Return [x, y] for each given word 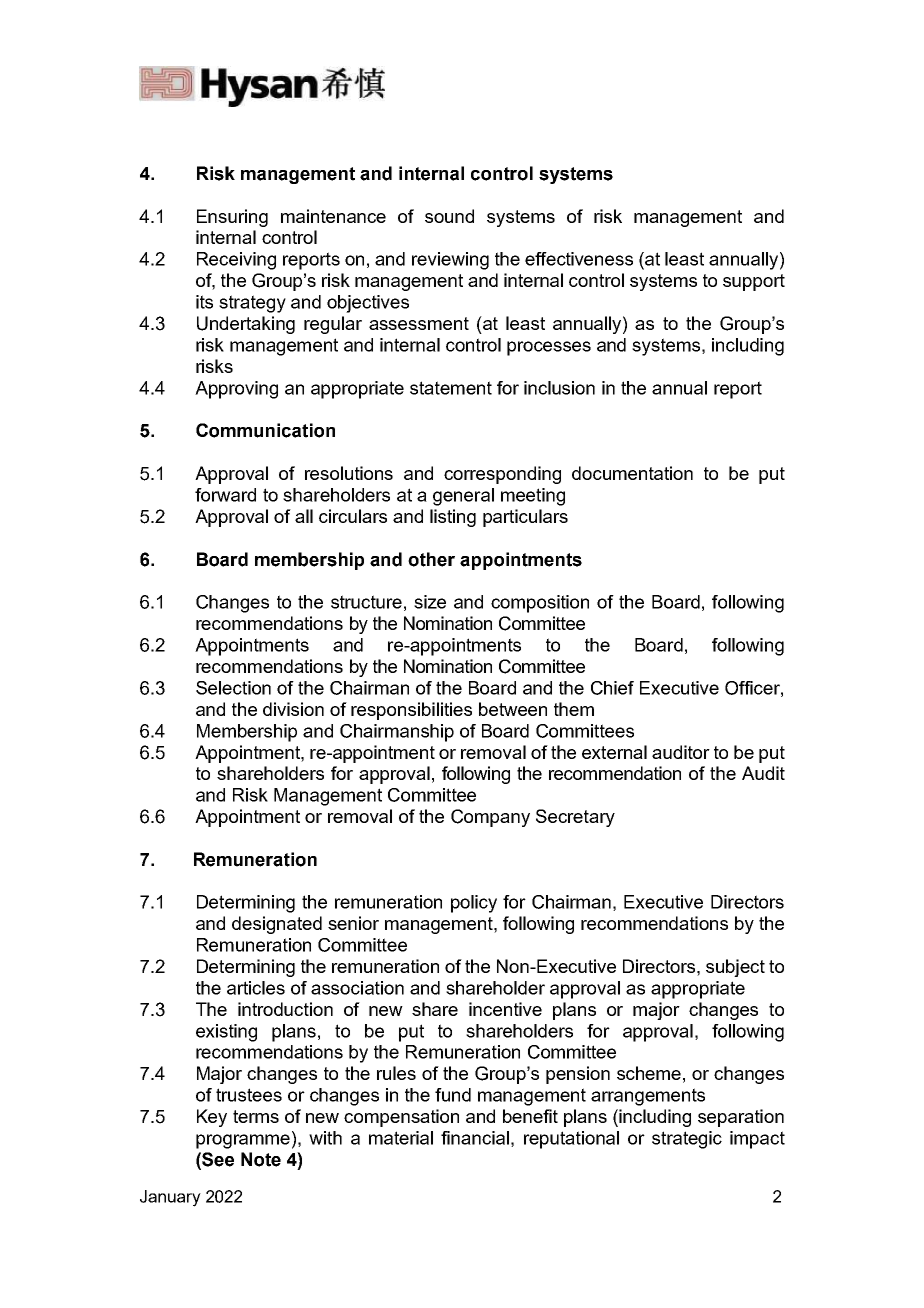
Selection [233, 688]
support [754, 282]
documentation [632, 473]
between [513, 709]
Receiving [236, 261]
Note [261, 1159]
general [463, 497]
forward [225, 495]
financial [475, 1138]
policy [474, 904]
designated [277, 925]
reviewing [450, 261]
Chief [612, 688]
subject [735, 968]
